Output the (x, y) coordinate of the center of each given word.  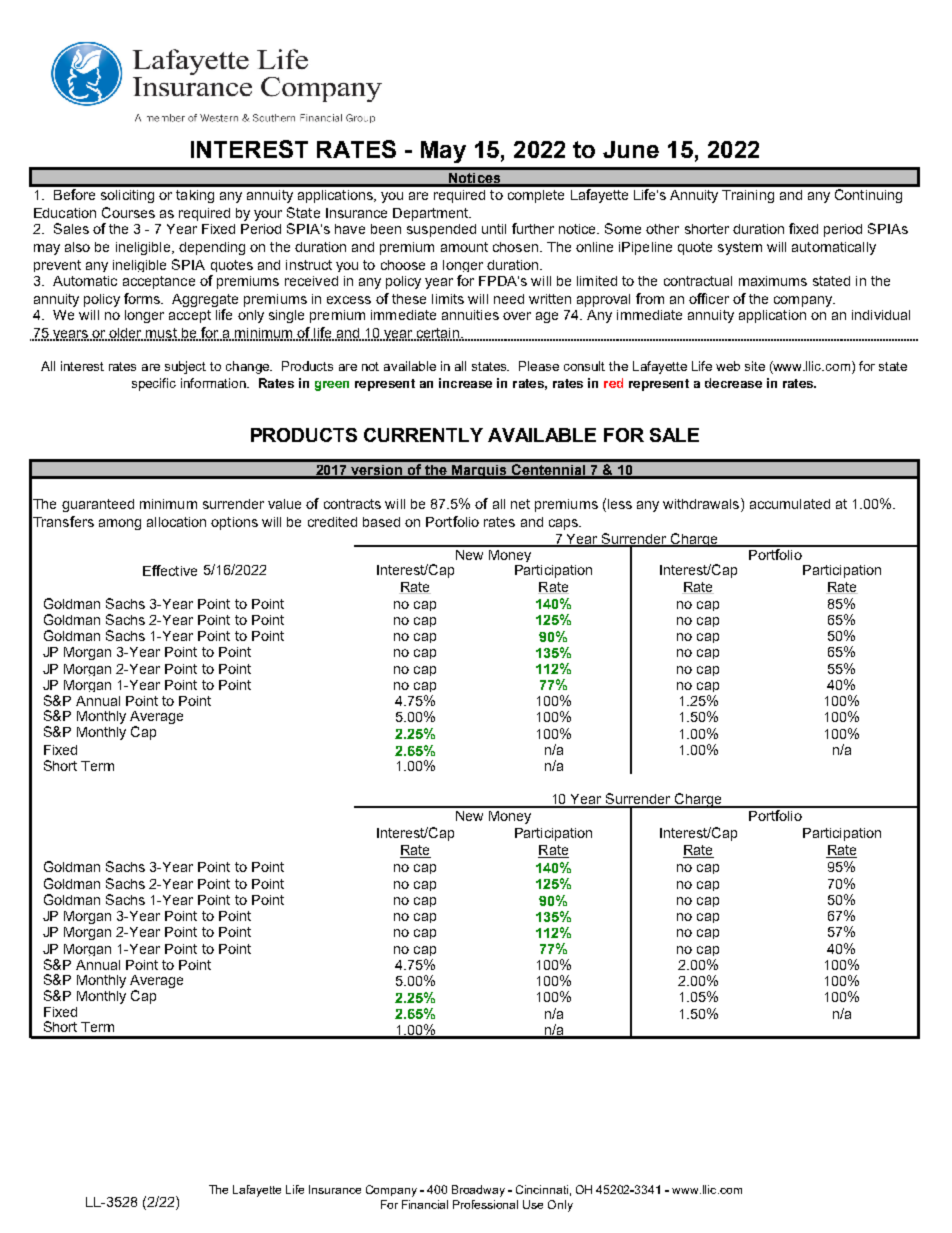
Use (533, 1204)
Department (432, 214)
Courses (128, 212)
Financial (425, 1204)
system (740, 248)
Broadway (478, 1191)
